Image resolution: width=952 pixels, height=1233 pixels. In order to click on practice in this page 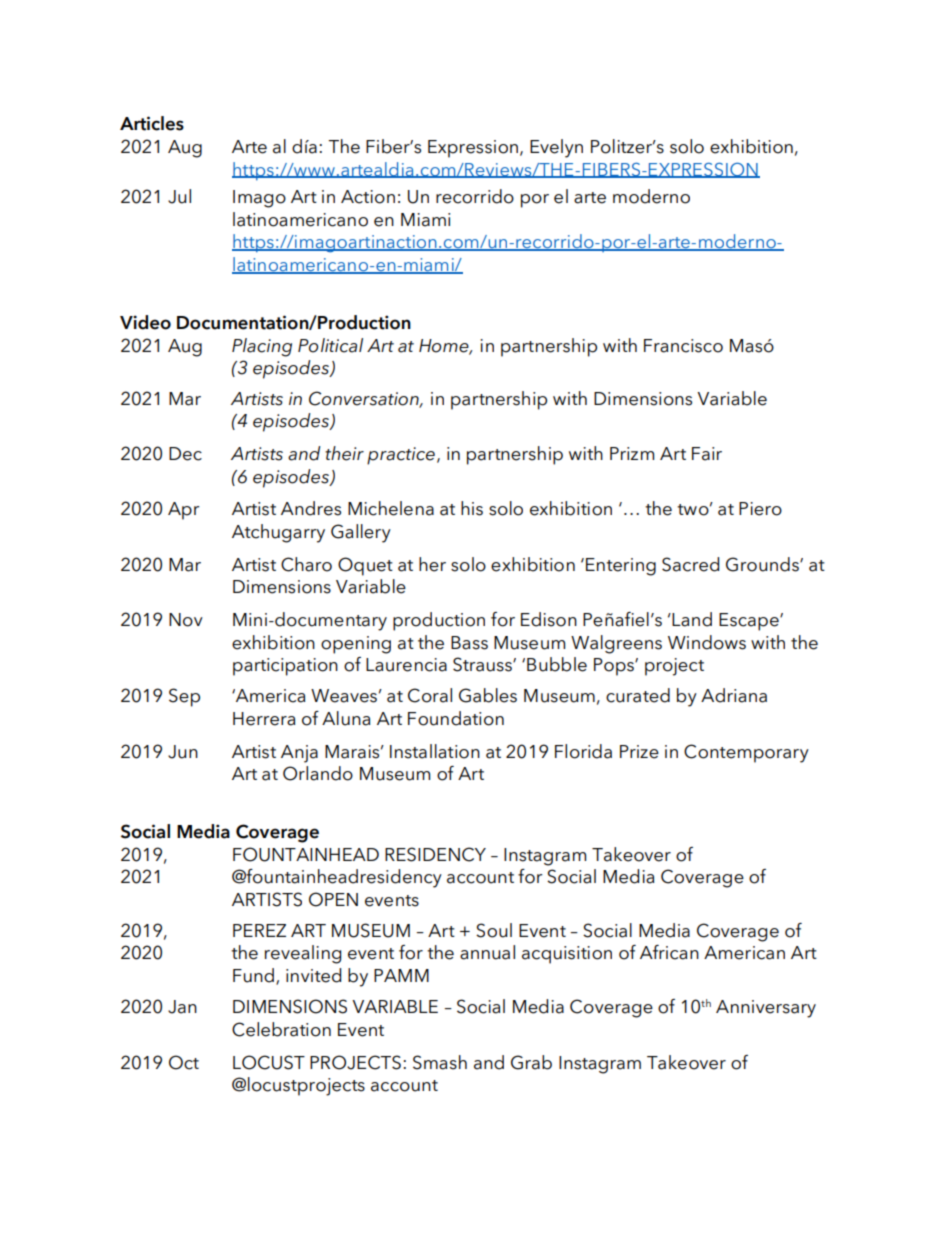, I will do `click(401, 456)`.
